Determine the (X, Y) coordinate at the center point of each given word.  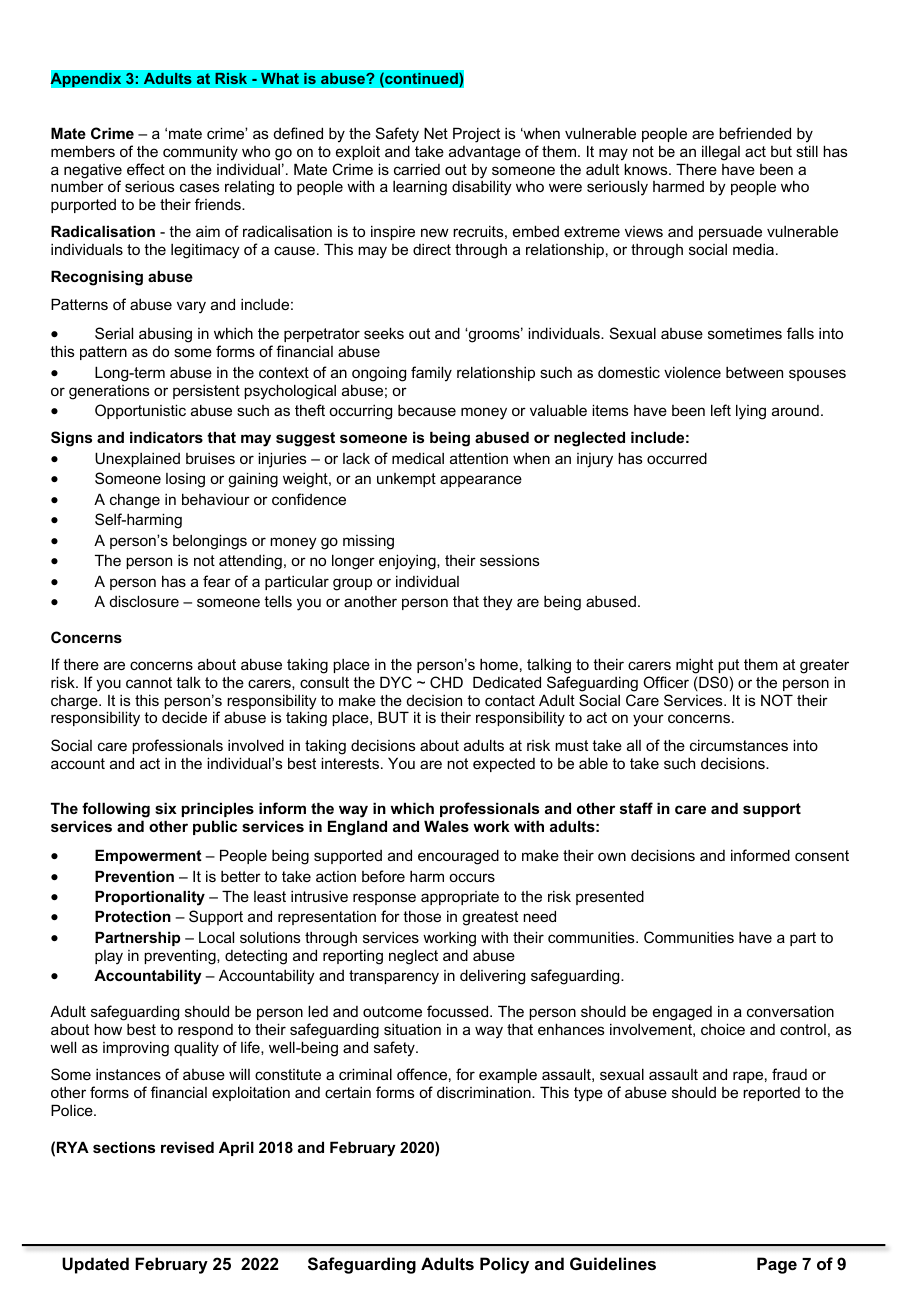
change (135, 501)
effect (146, 169)
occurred (677, 458)
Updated (95, 1265)
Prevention (134, 876)
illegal (721, 153)
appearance (481, 481)
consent (822, 855)
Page (777, 1265)
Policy (504, 1265)
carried (417, 169)
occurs (472, 877)
